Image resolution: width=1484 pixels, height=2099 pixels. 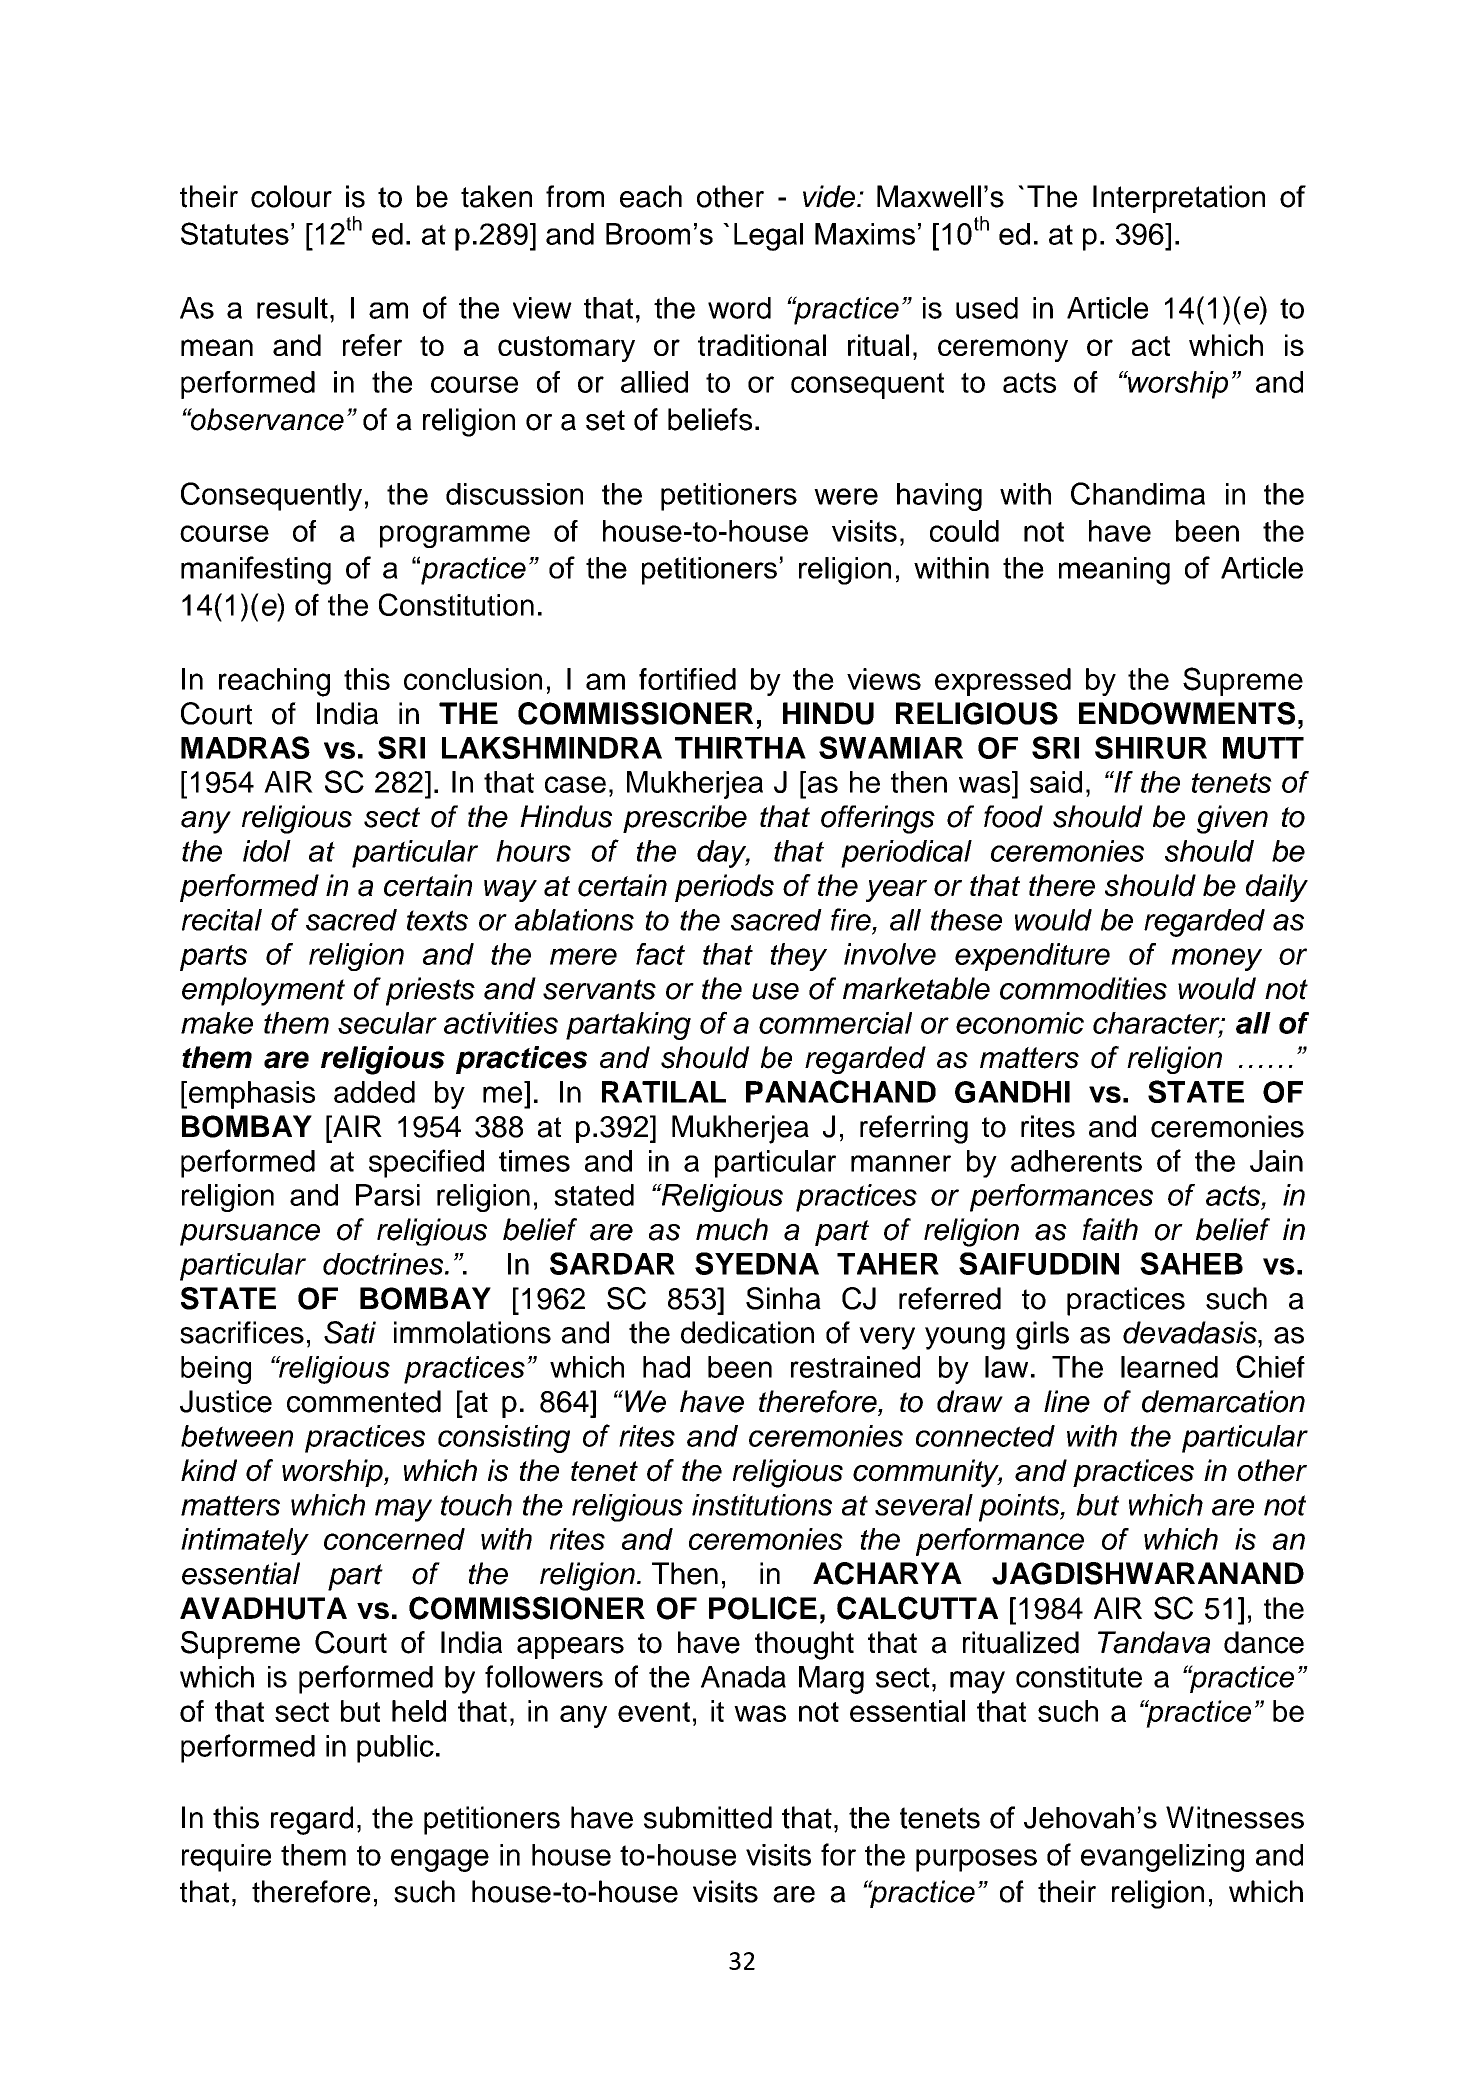 What do you see at coordinates (768, 237) in the screenshot?
I see `Legal` at bounding box center [768, 237].
